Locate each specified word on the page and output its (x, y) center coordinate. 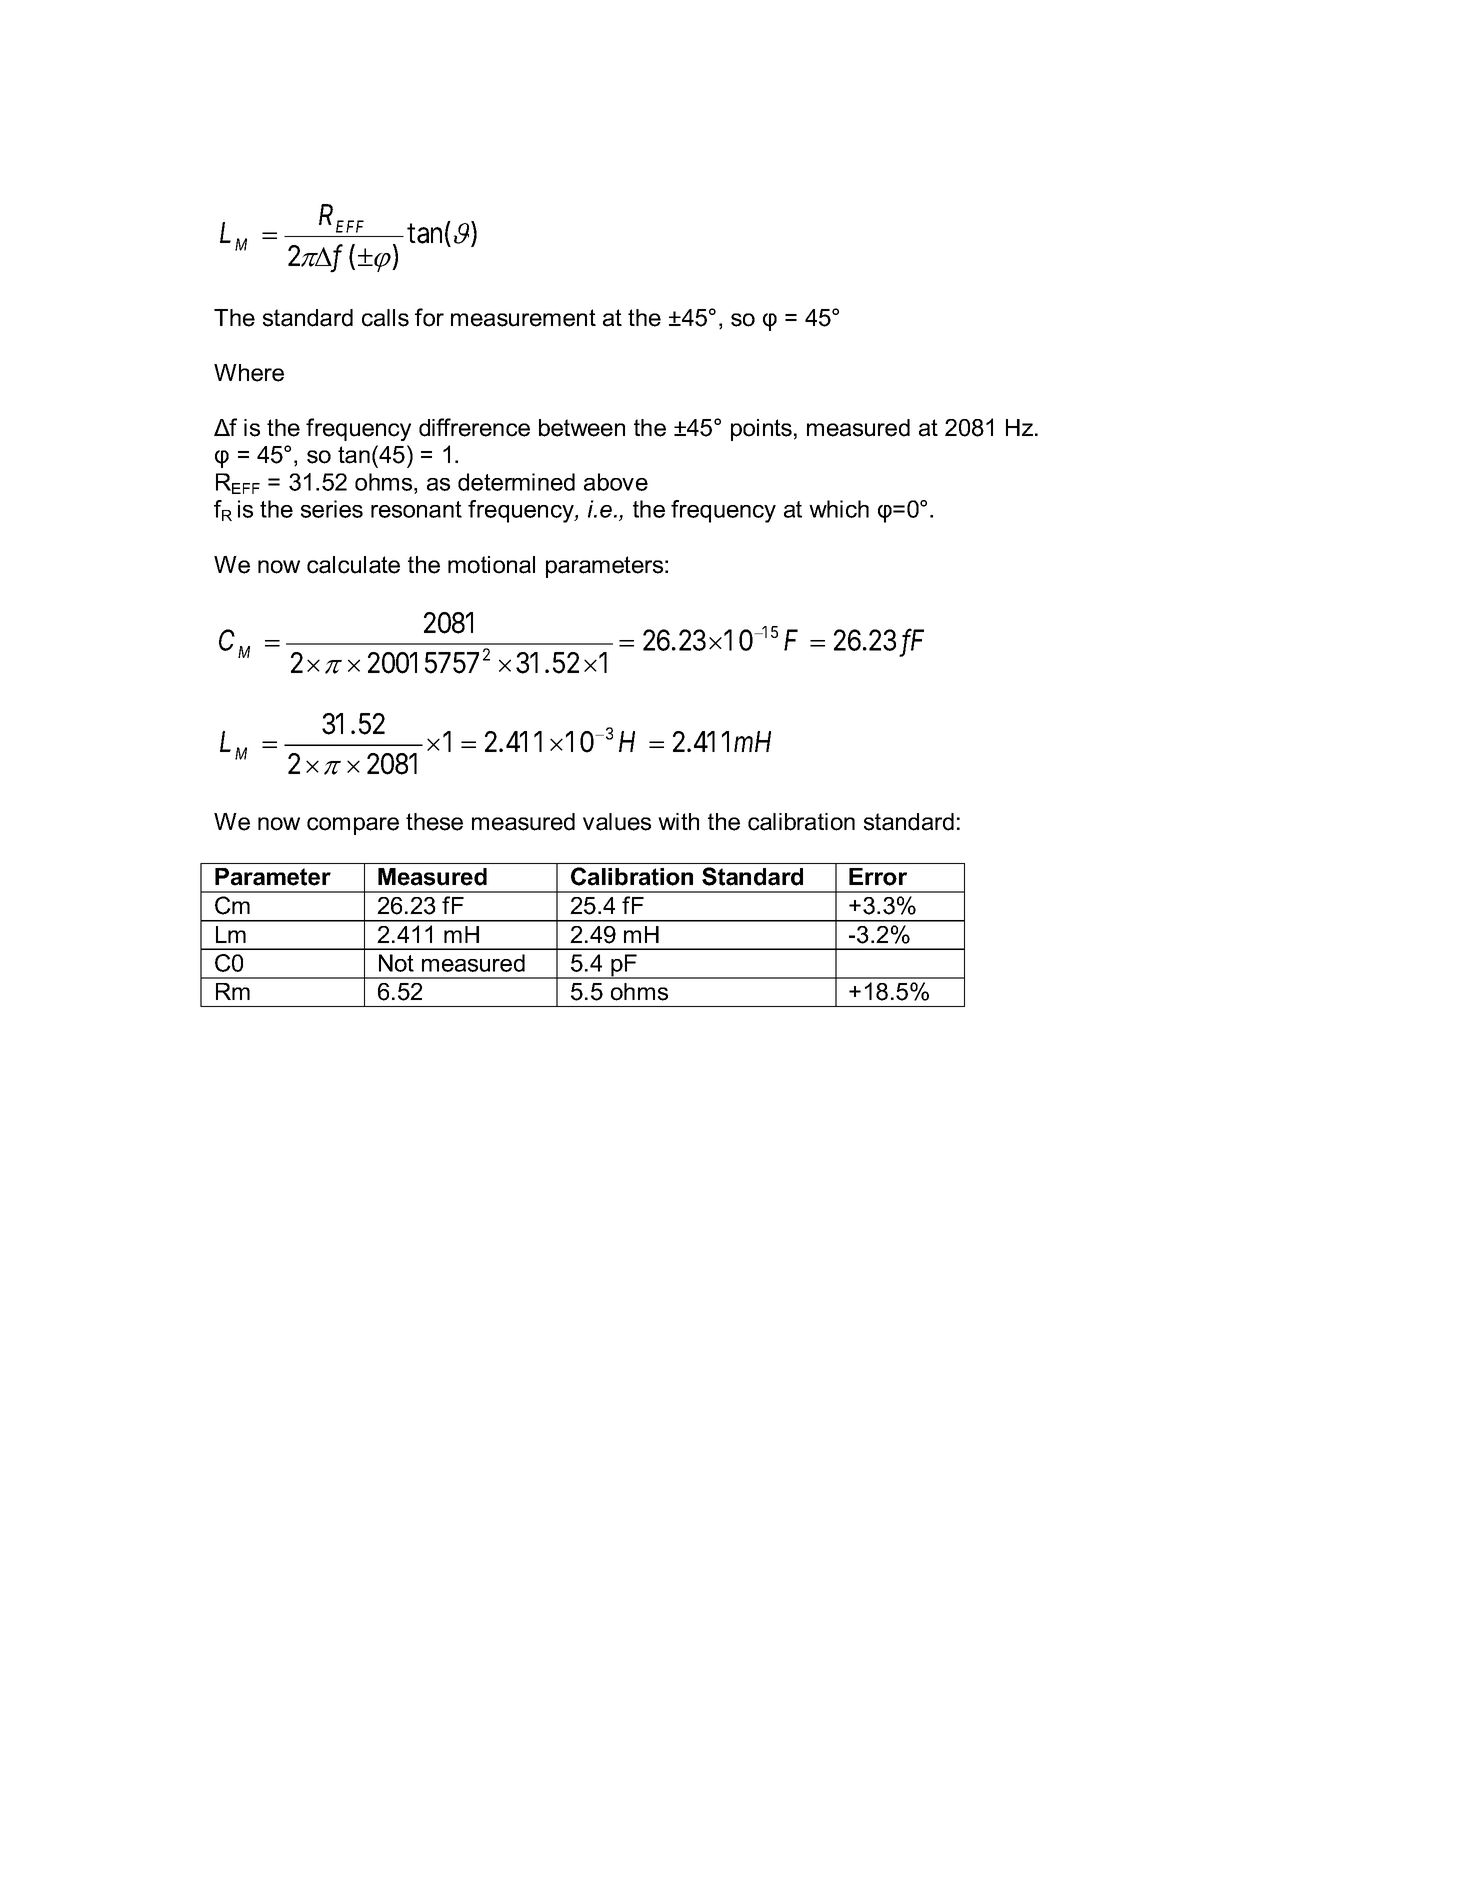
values (617, 822)
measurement (523, 318)
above (616, 482)
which (839, 509)
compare (353, 826)
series (332, 509)
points (761, 430)
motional (491, 565)
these (434, 822)
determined (516, 482)
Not (396, 963)
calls (385, 318)
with (678, 821)
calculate (353, 565)
